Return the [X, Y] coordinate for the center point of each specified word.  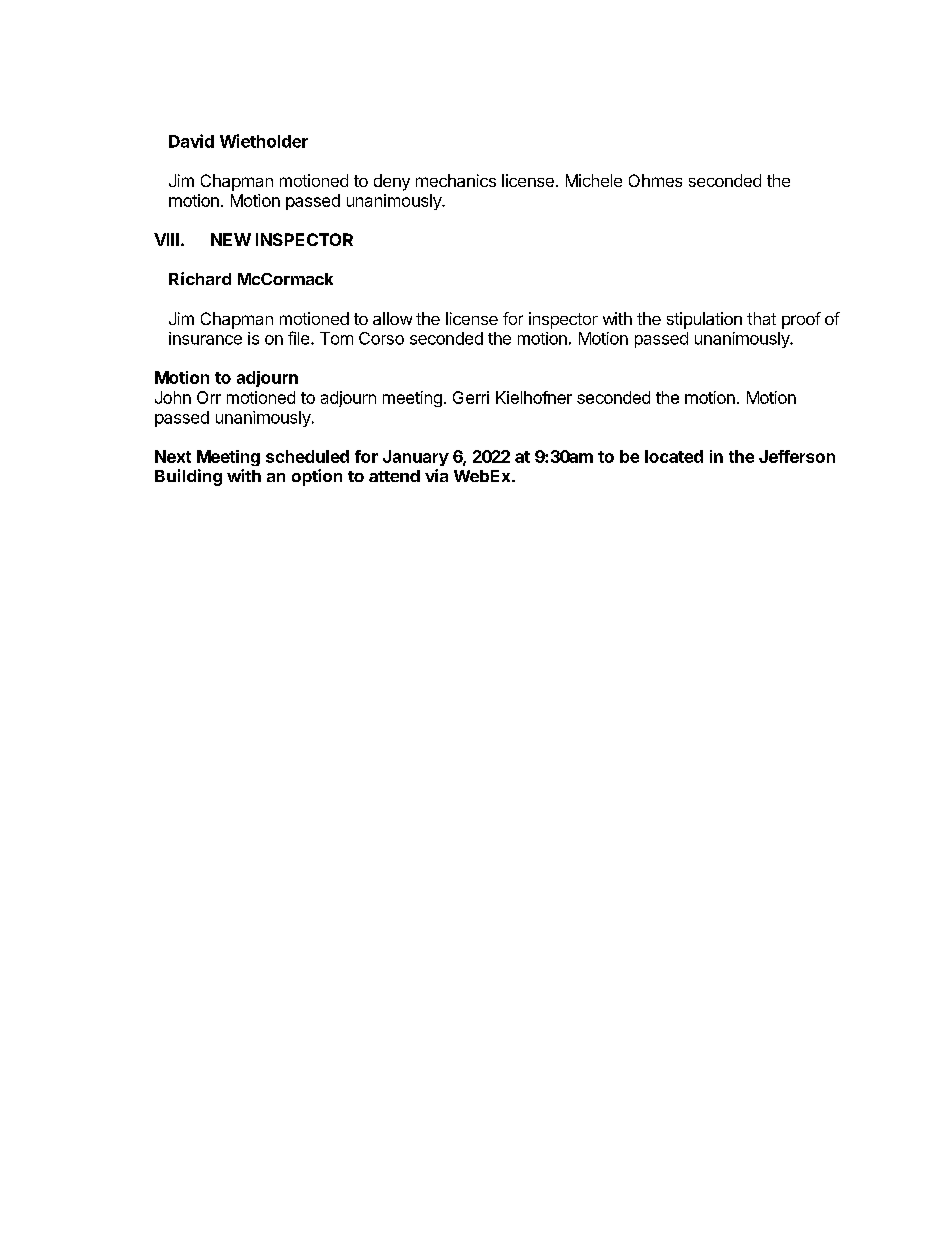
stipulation [704, 320]
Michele [594, 180]
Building [188, 477]
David [191, 141]
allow [392, 318]
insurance [205, 338]
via [436, 475]
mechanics [456, 180]
